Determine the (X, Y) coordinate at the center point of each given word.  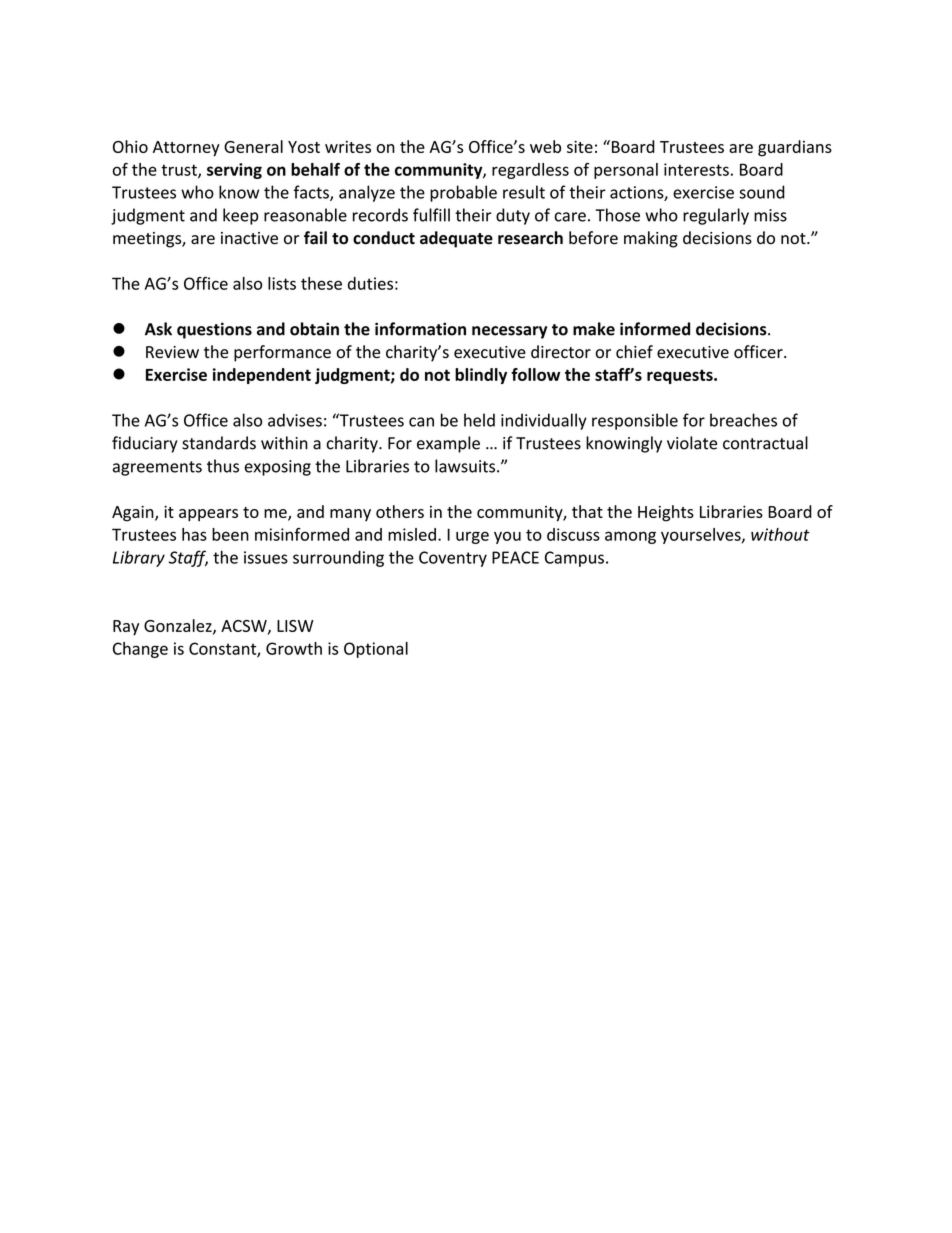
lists (282, 283)
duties (370, 283)
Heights (666, 513)
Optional (376, 650)
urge (472, 537)
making (651, 239)
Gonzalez (179, 626)
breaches (743, 420)
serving (234, 171)
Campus (574, 559)
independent (262, 376)
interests (696, 169)
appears (208, 515)
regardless (530, 171)
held (479, 420)
